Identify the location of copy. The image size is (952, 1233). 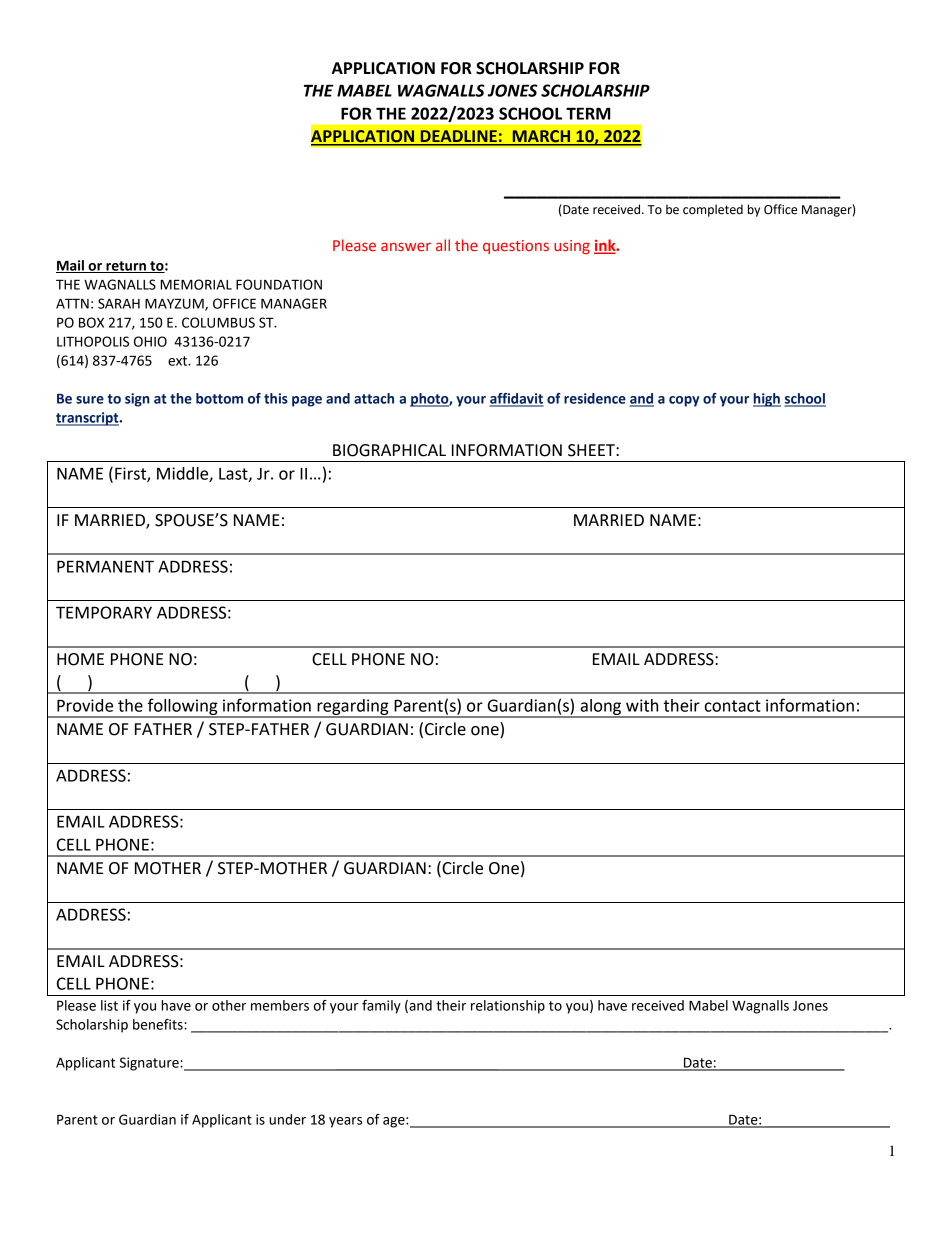
(684, 401).
